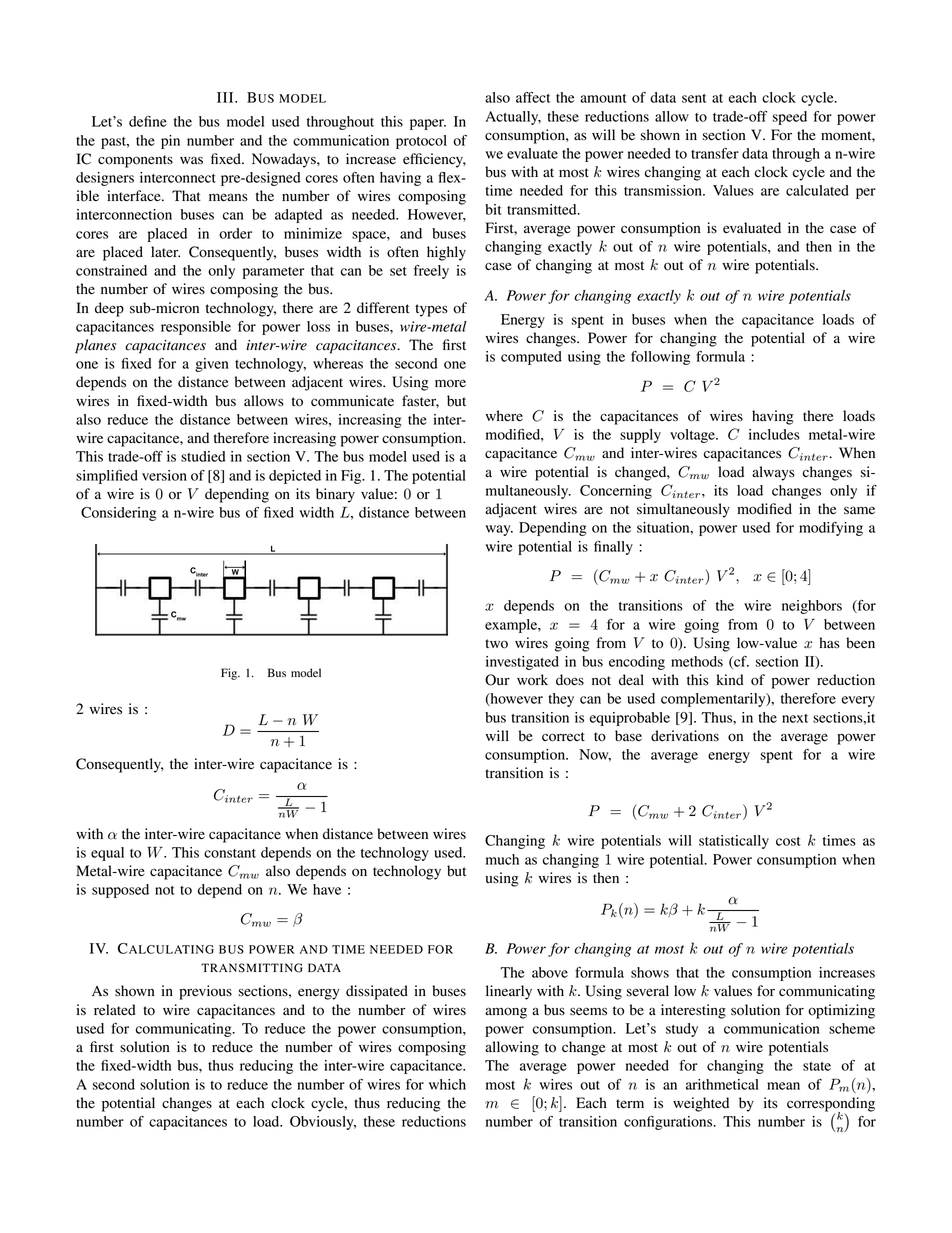 This page has width=952, height=1233. What do you see at coordinates (447, 1084) in the page?
I see `which` at bounding box center [447, 1084].
